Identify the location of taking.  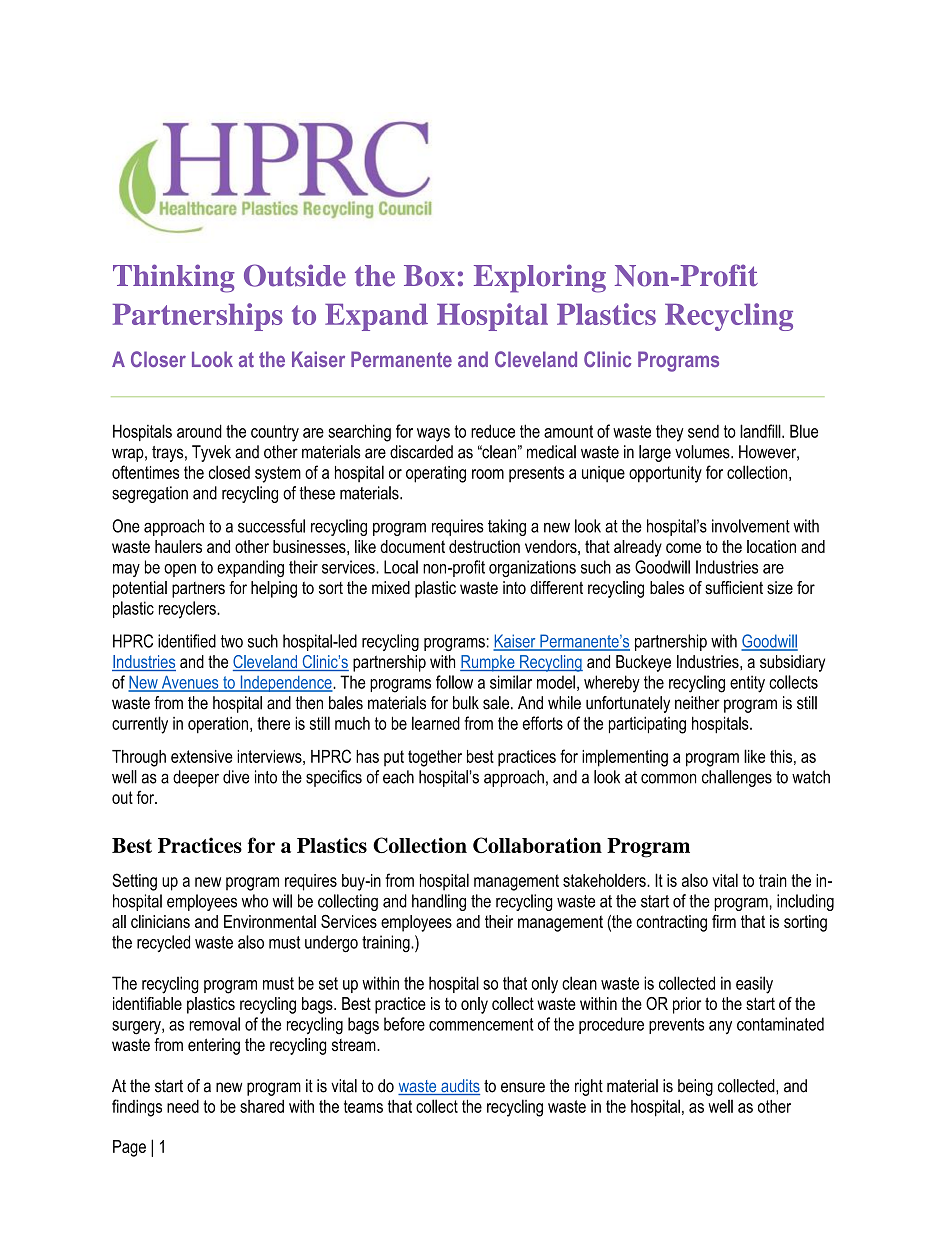
(507, 527).
